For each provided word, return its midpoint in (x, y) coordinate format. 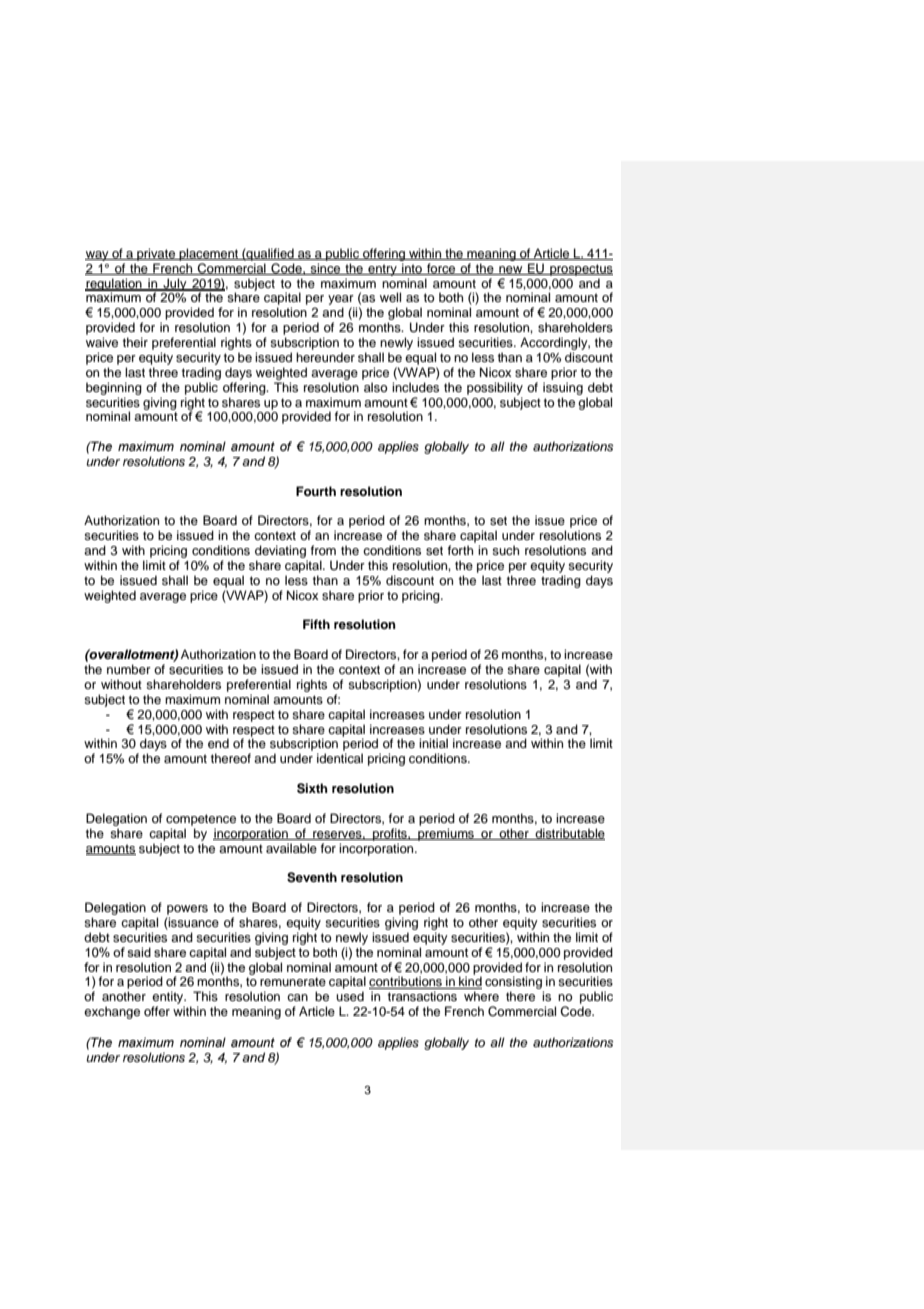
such (505, 550)
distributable (569, 834)
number (129, 669)
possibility (495, 388)
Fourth (316, 491)
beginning (114, 388)
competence (201, 820)
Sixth (312, 788)
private (156, 254)
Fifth (316, 624)
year (341, 301)
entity (169, 999)
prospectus (580, 270)
